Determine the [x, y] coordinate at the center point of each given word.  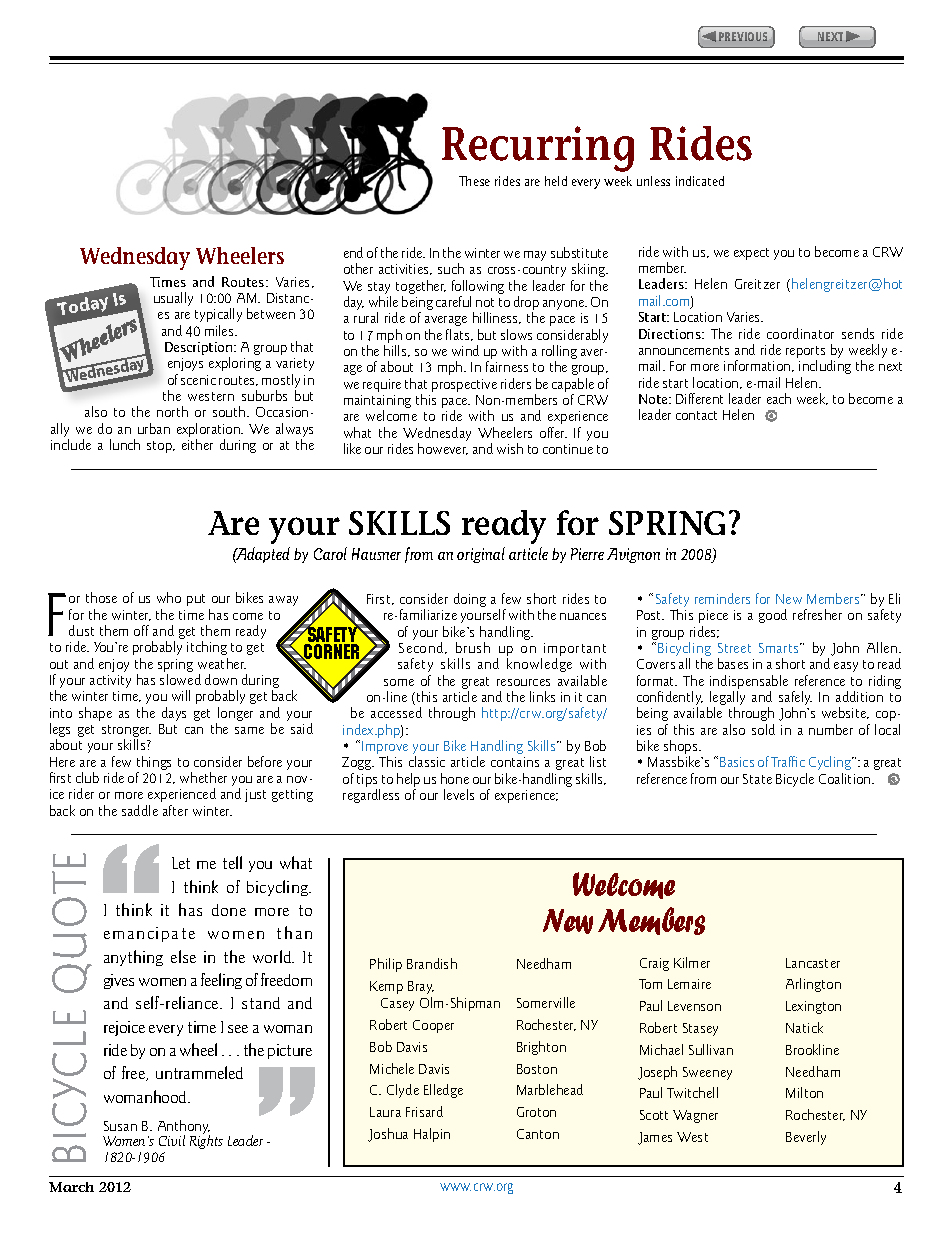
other [358, 268]
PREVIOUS [743, 36]
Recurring [538, 149]
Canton [538, 1134]
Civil [172, 1140]
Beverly [806, 1138]
